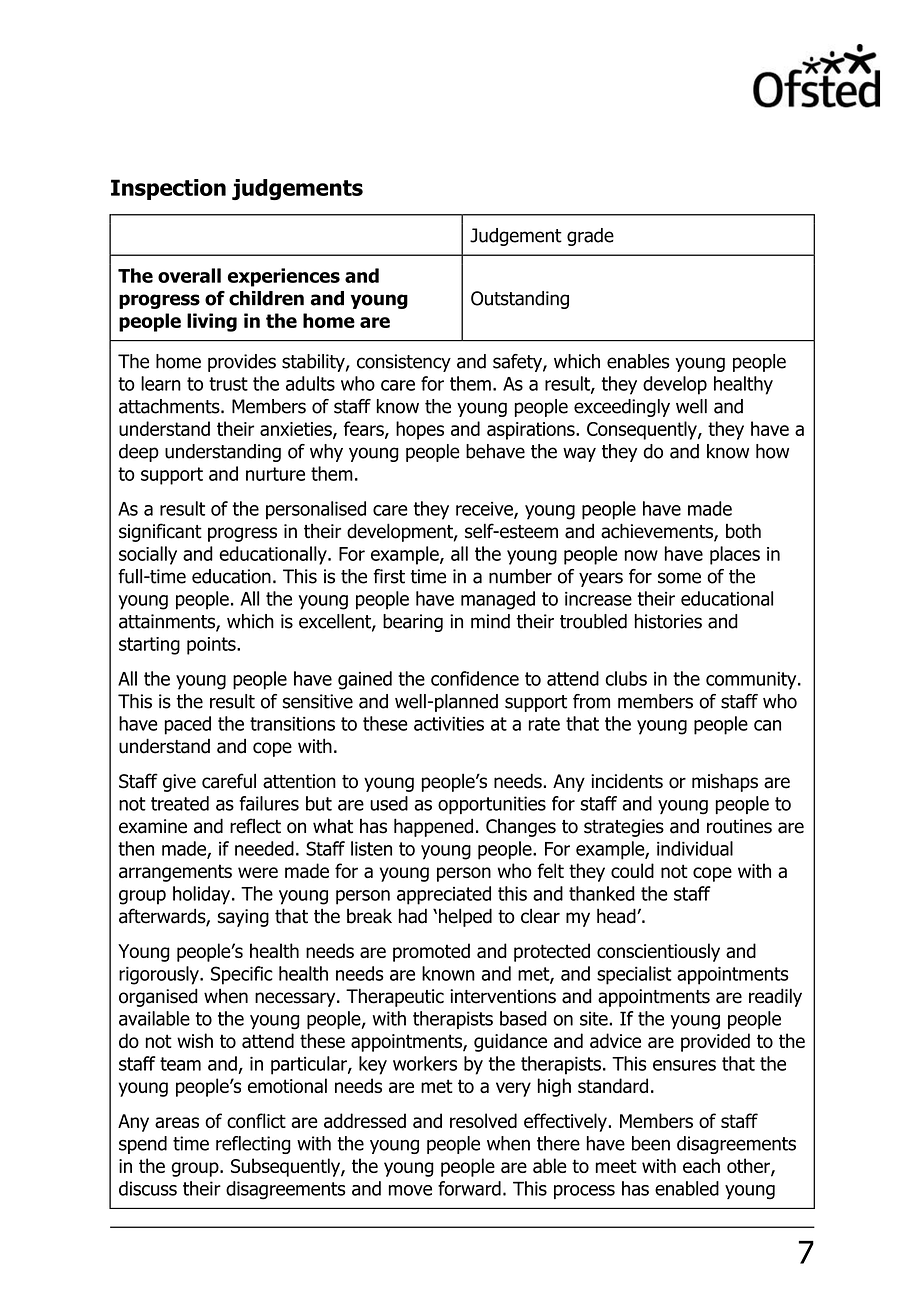 Image resolution: width=924 pixels, height=1308 pixels. What do you see at coordinates (590, 237) in the screenshot?
I see `grade` at bounding box center [590, 237].
